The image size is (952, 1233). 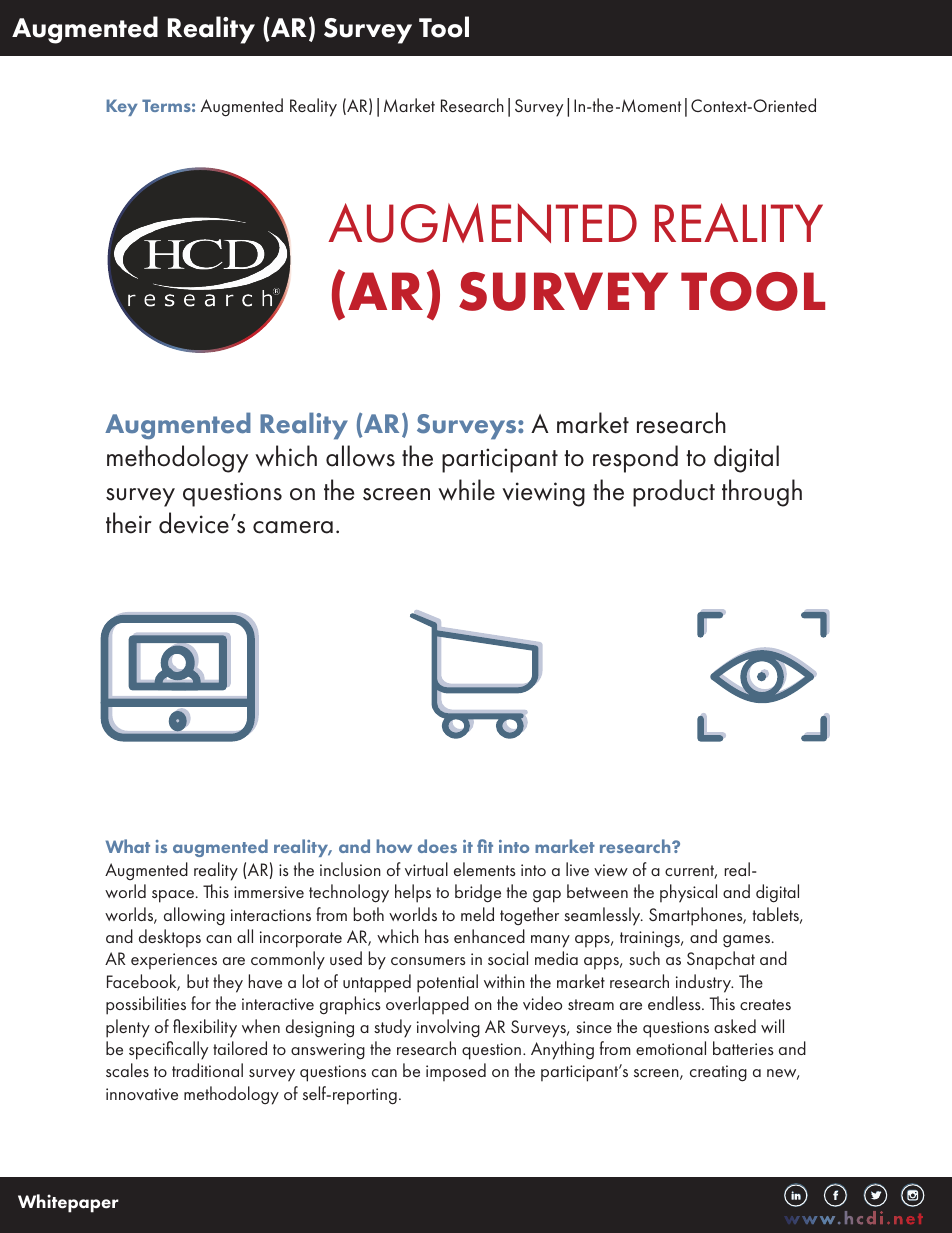 I want to click on respond, so click(x=635, y=459).
